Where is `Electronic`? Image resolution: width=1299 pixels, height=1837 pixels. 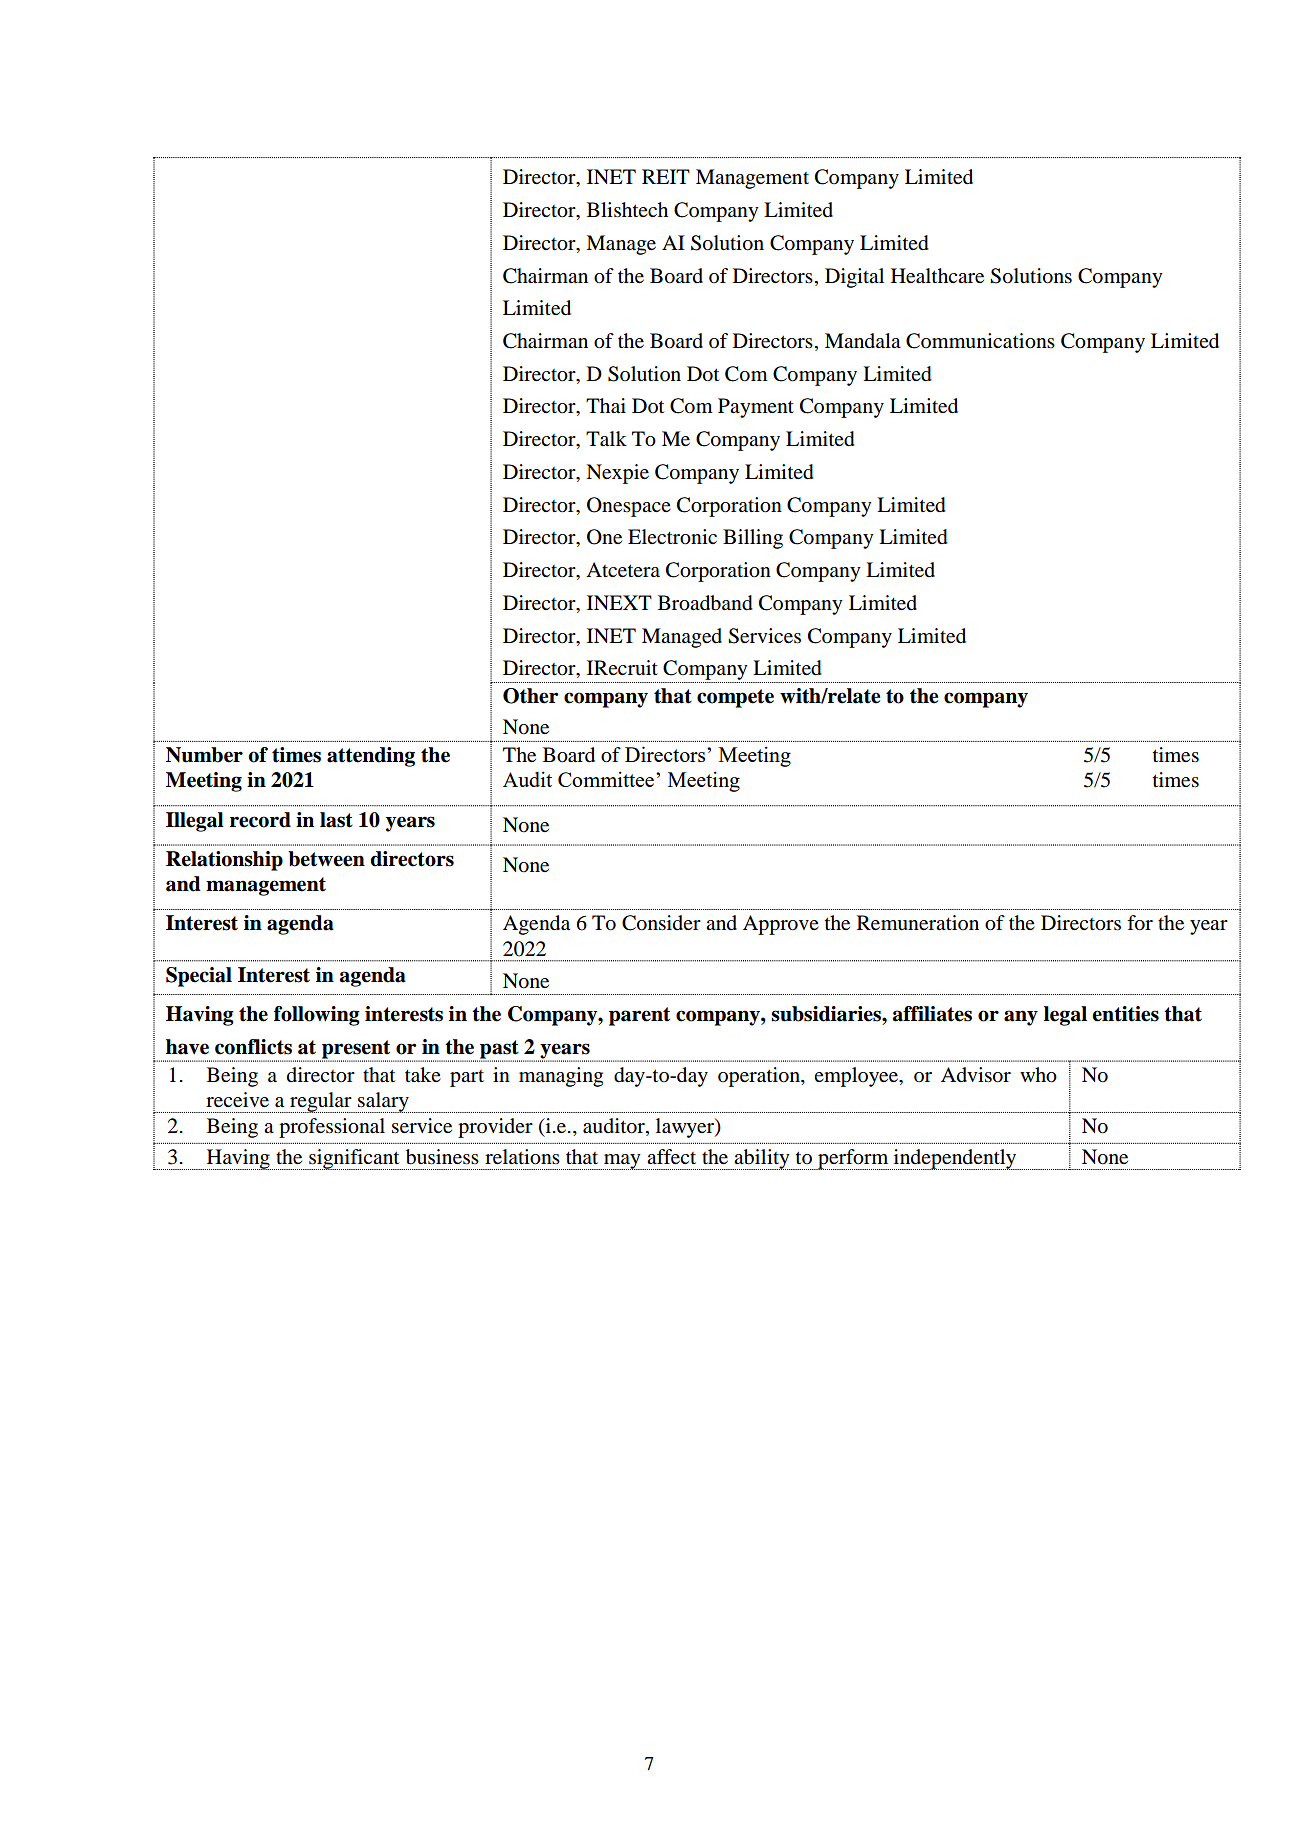
Electronic is located at coordinates (672, 537).
